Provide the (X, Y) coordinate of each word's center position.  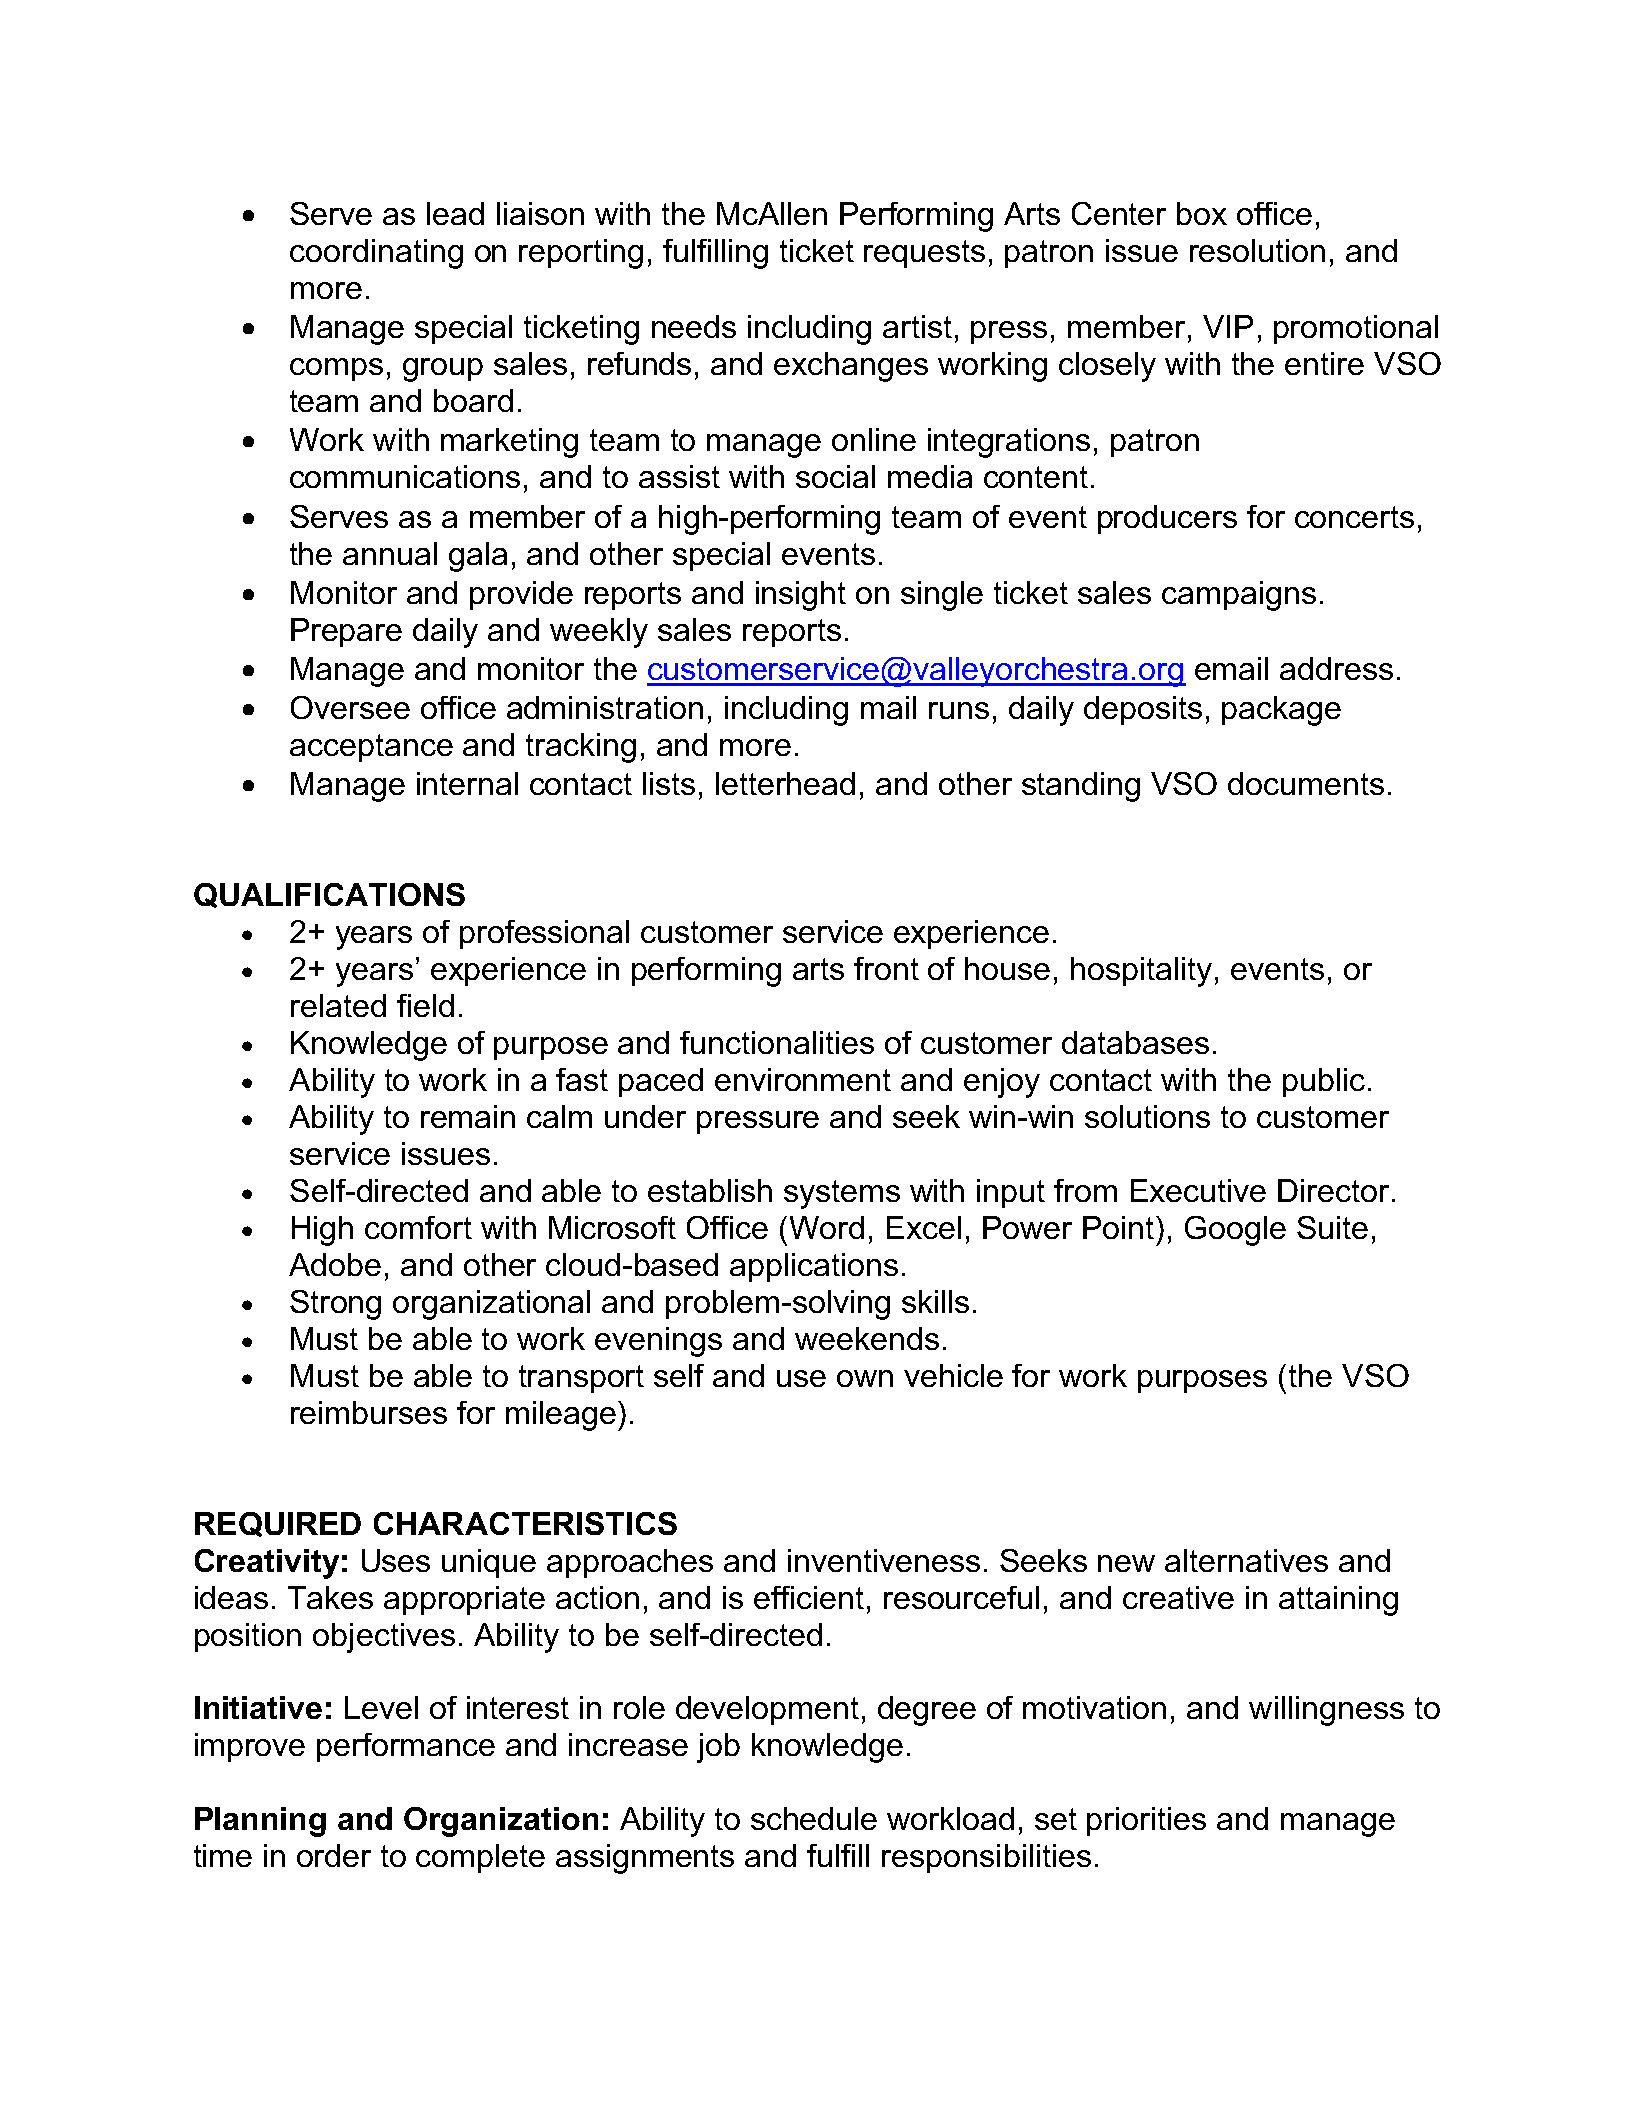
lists (669, 783)
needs (694, 326)
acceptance (371, 748)
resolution (1257, 250)
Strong (335, 1305)
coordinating (376, 254)
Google (1235, 1231)
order (334, 1855)
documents (1306, 783)
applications (814, 1267)
